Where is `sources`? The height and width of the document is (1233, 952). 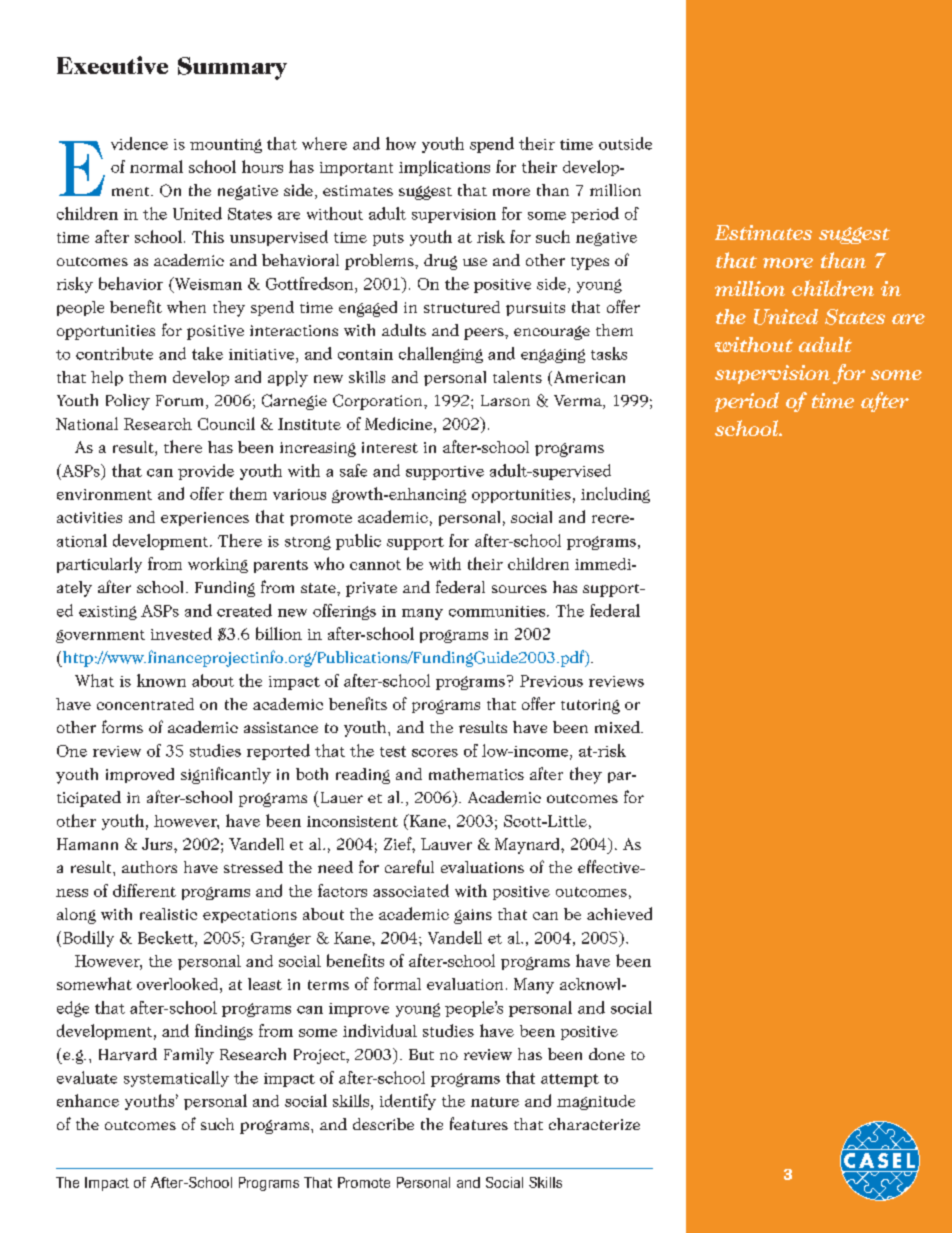
sources is located at coordinates (519, 589).
